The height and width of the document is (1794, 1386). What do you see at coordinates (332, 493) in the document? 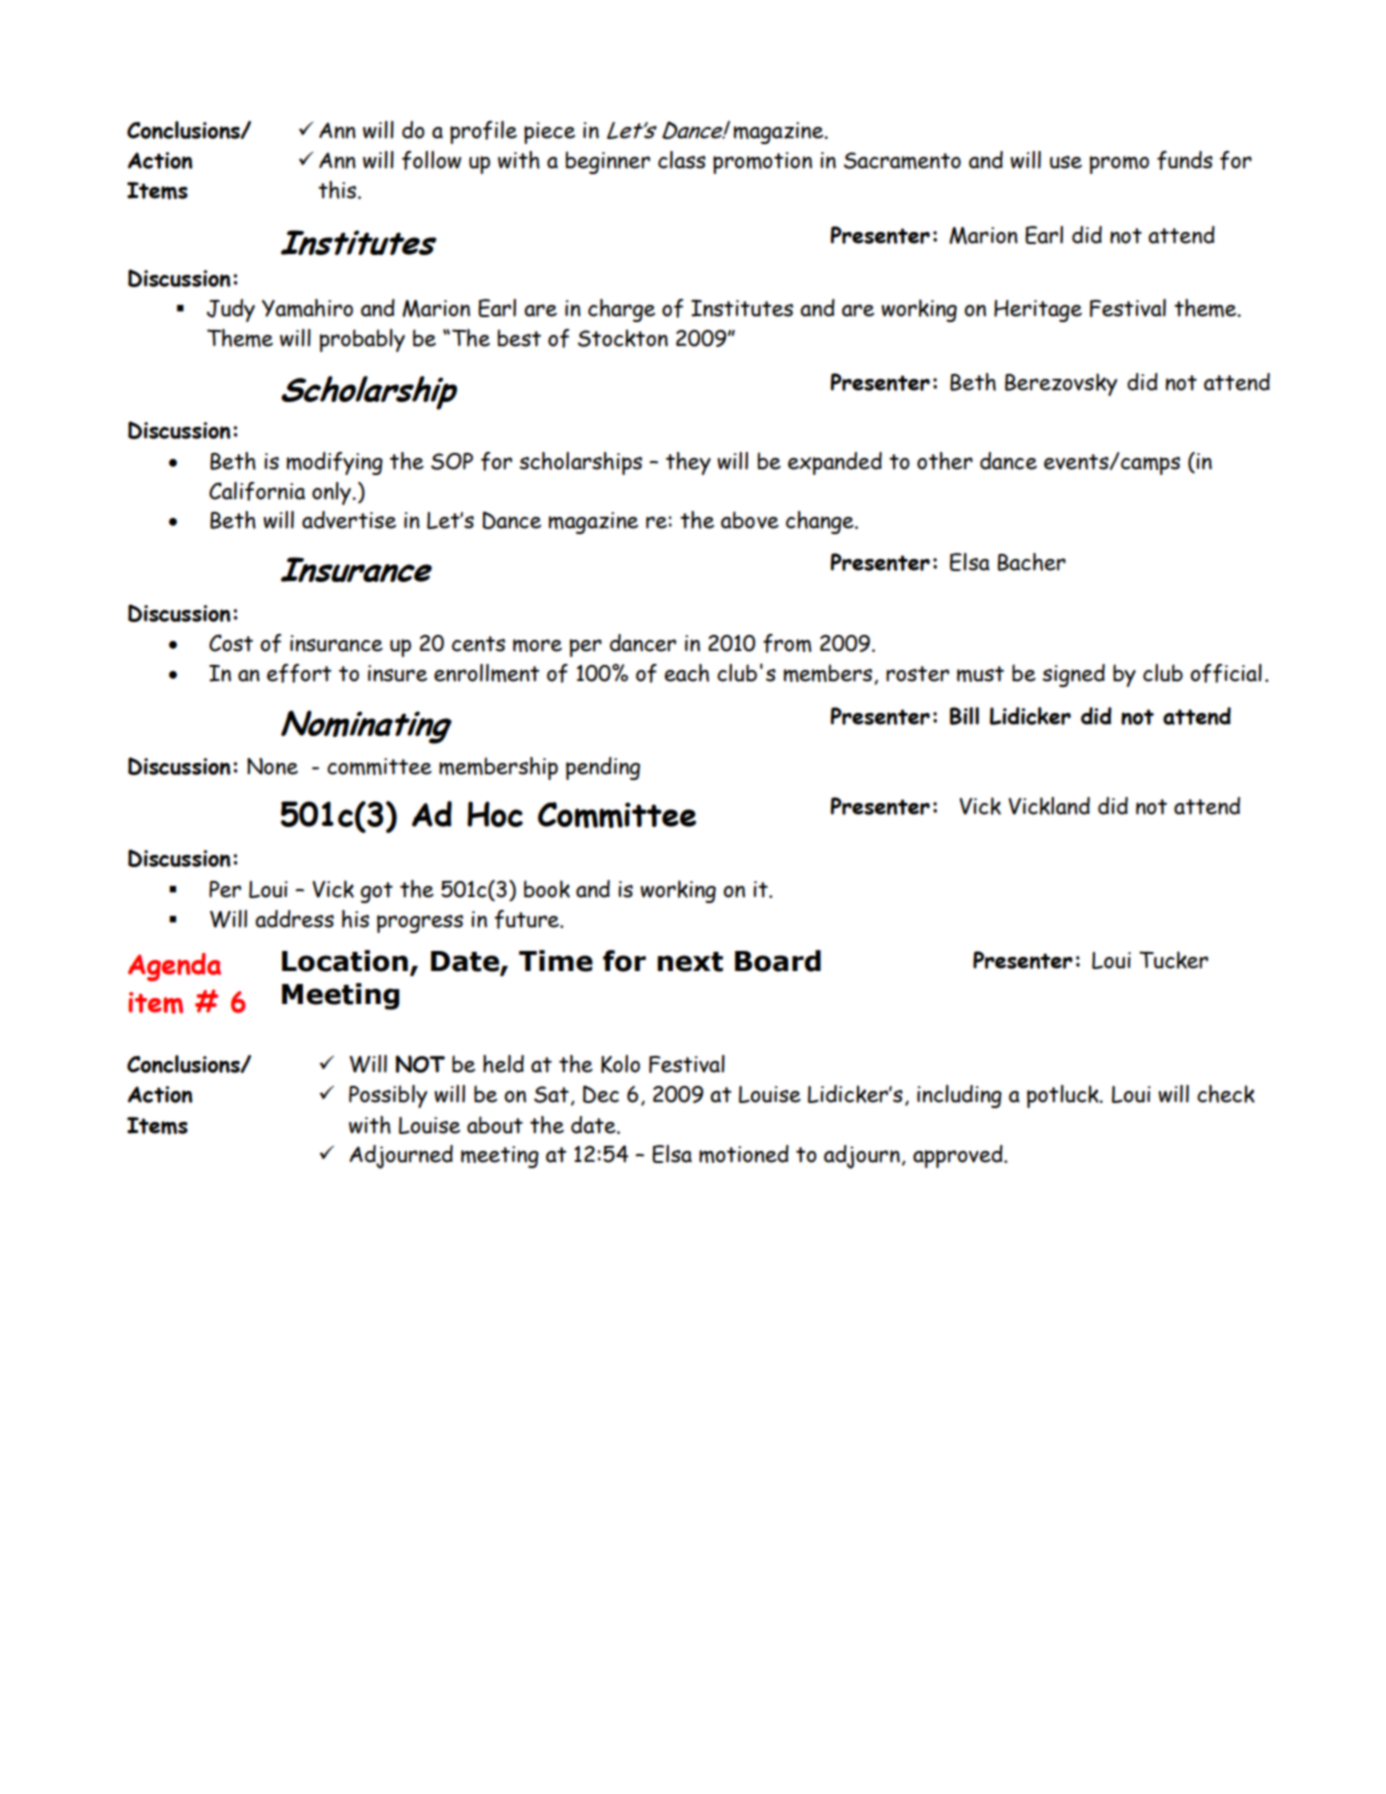
I see `only` at bounding box center [332, 493].
